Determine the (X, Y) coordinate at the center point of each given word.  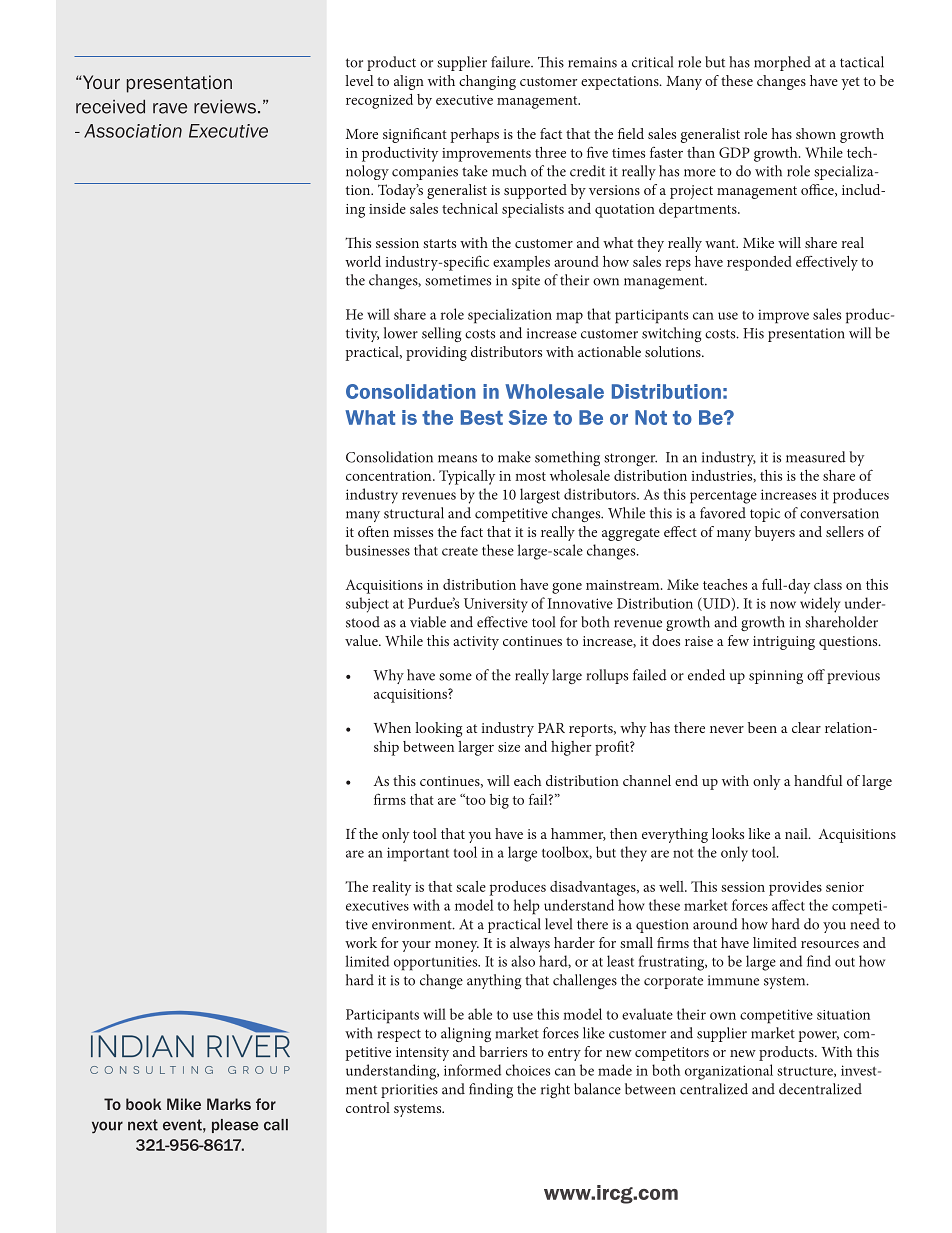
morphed (782, 63)
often (373, 531)
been (762, 727)
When (392, 727)
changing (487, 82)
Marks (229, 1104)
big (499, 801)
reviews (225, 107)
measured (816, 457)
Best (482, 417)
